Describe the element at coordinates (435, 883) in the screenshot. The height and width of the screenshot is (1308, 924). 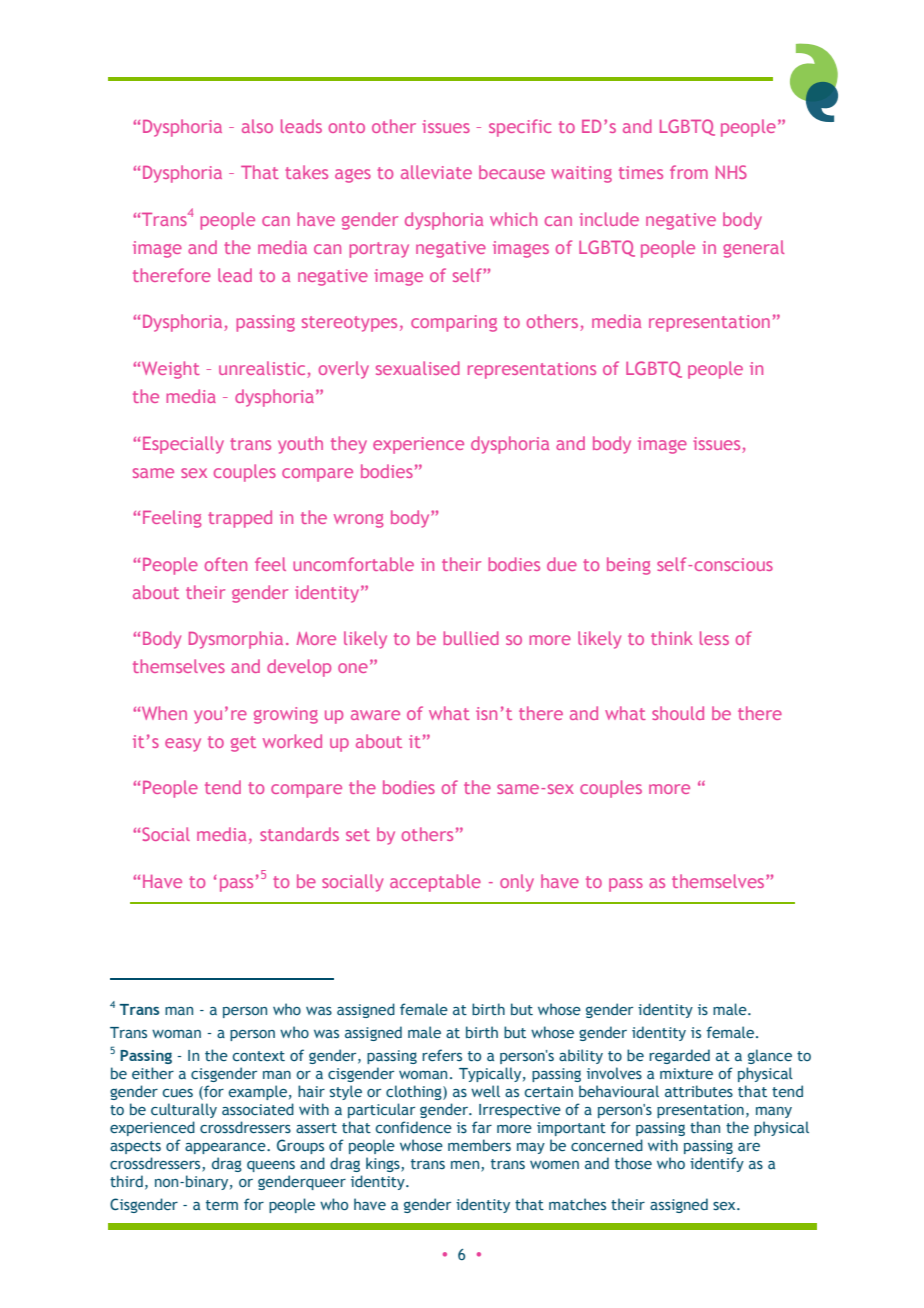
I see `acceptable` at that location.
